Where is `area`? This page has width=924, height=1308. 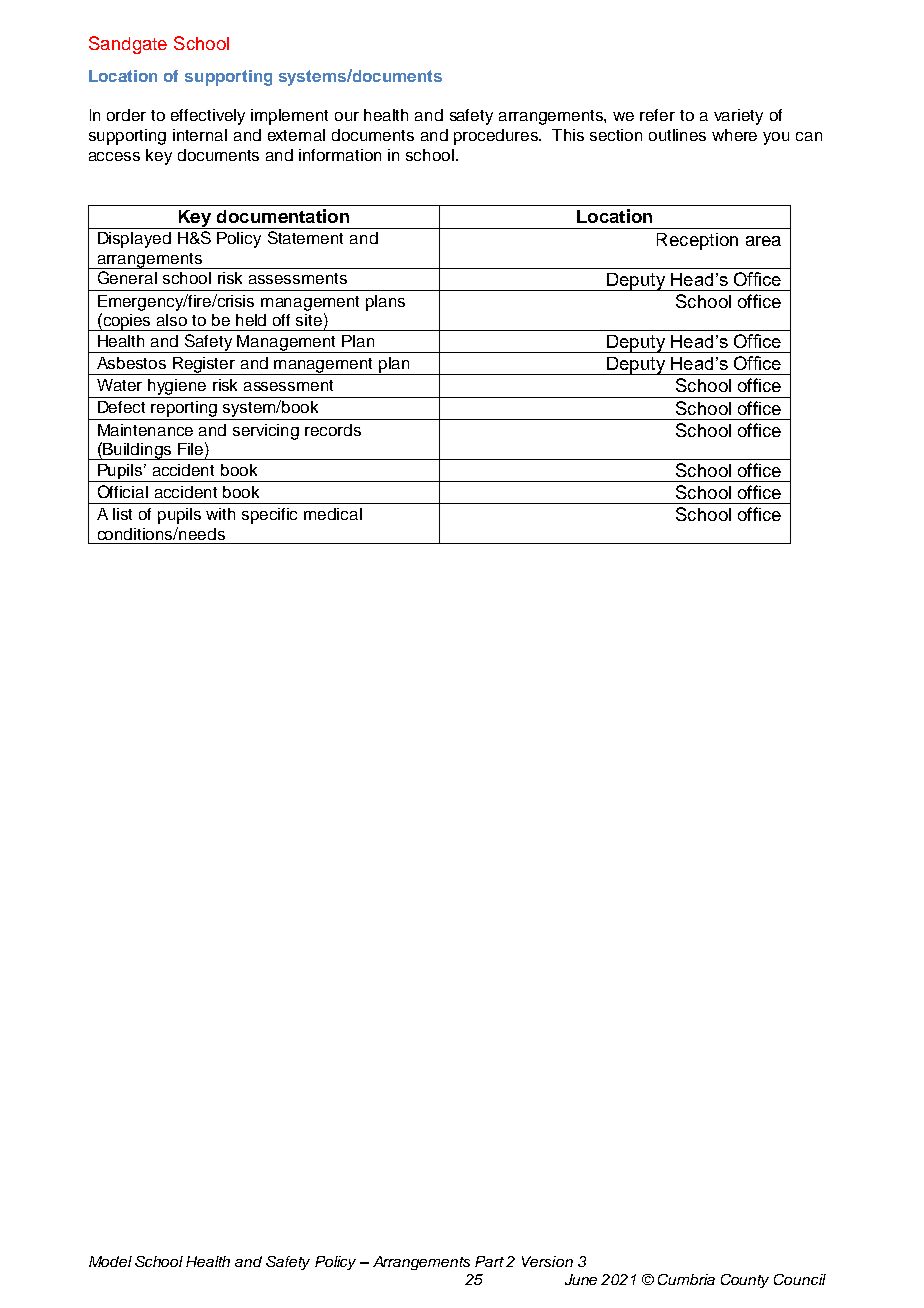 area is located at coordinates (763, 241).
